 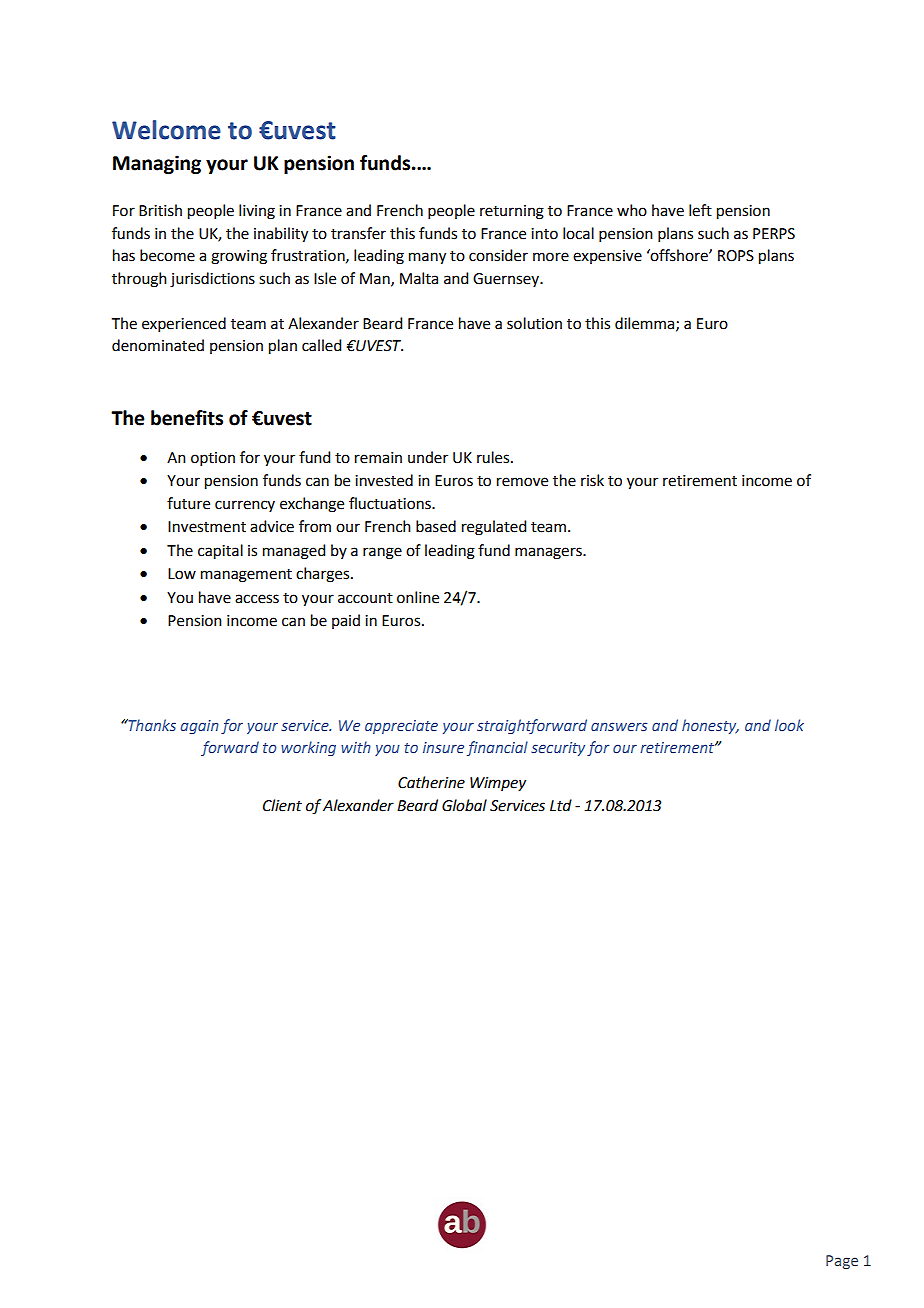 I want to click on returning, so click(x=512, y=212).
